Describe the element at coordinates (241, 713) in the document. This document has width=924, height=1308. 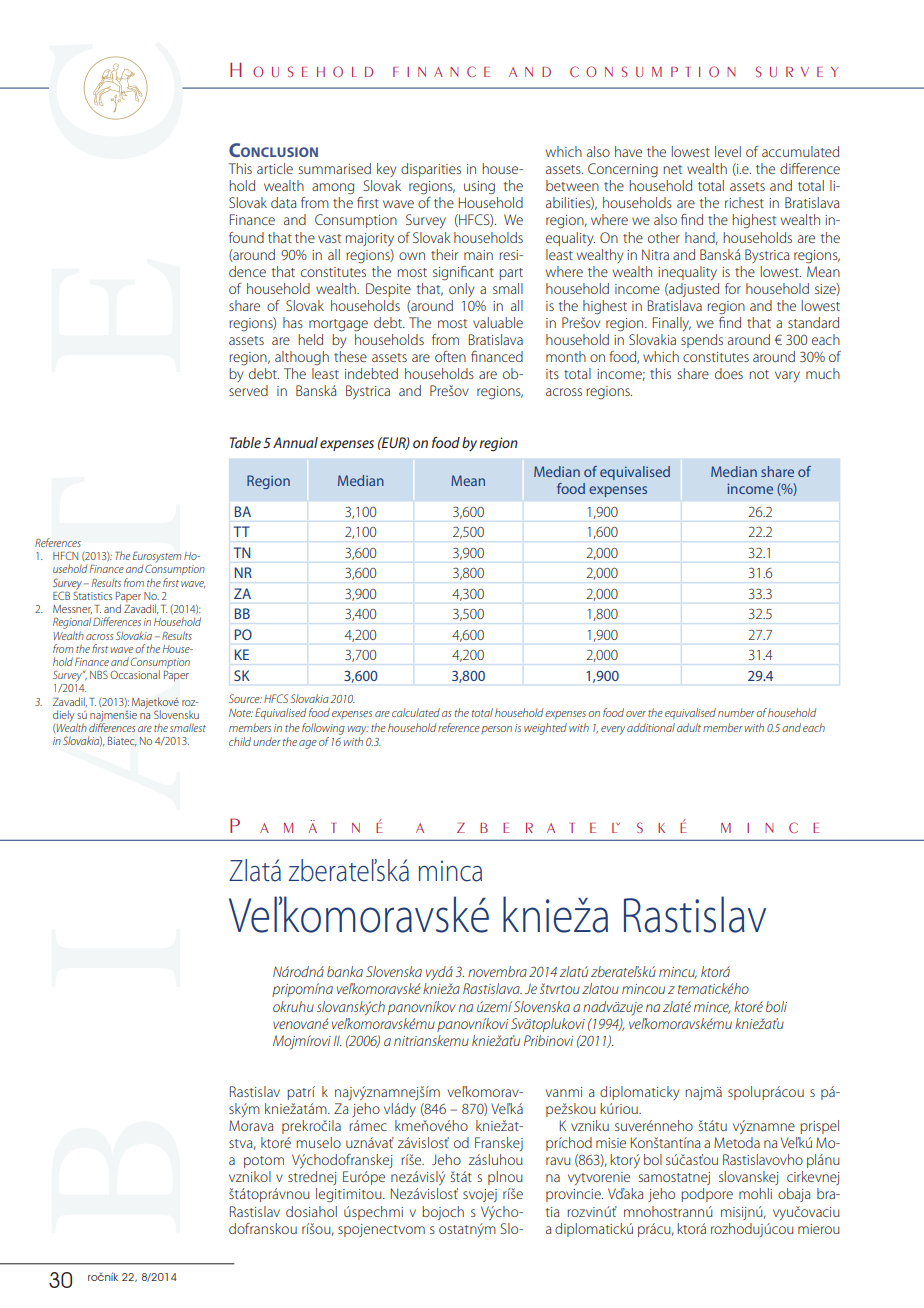
I see `Note` at that location.
